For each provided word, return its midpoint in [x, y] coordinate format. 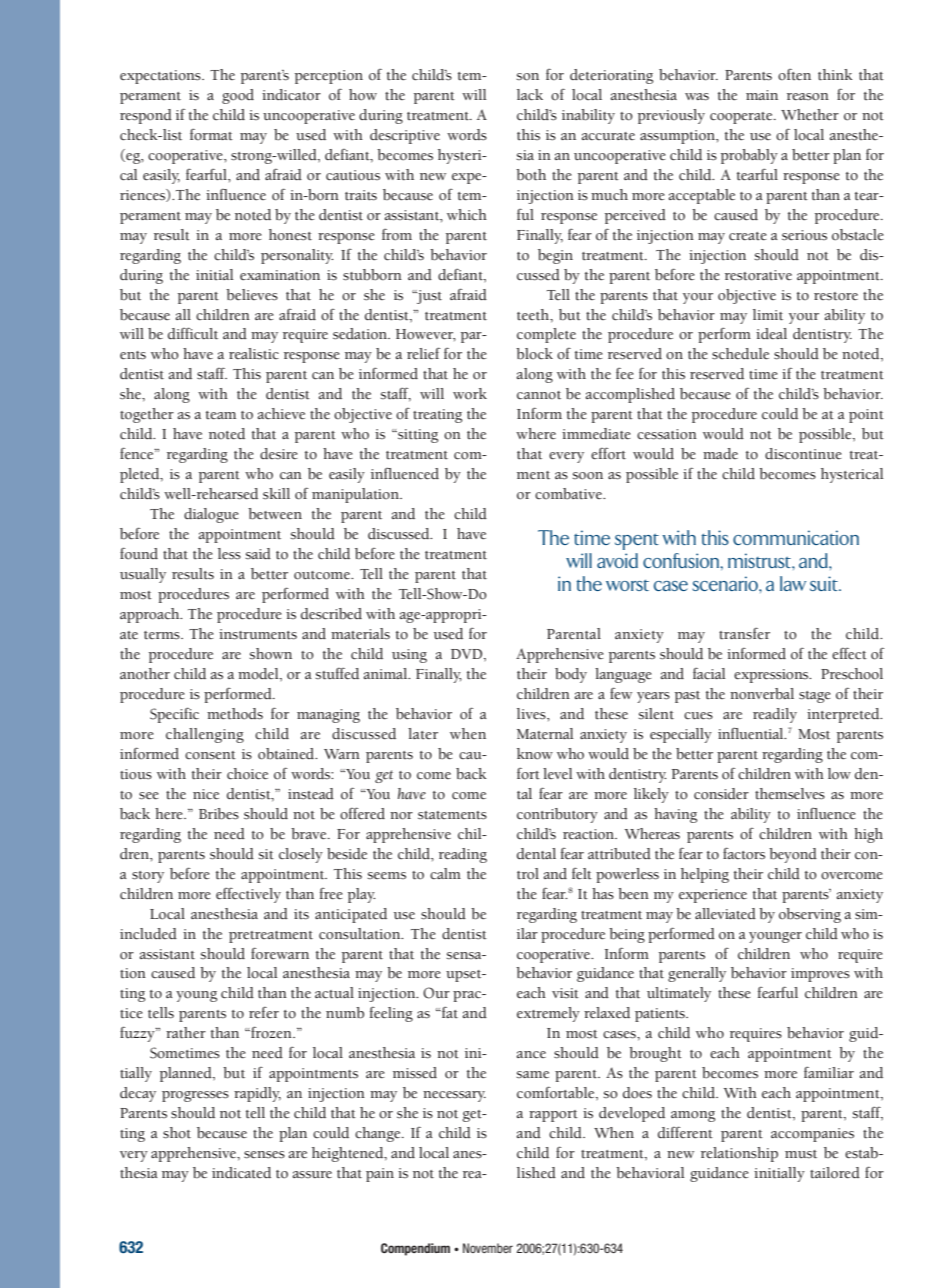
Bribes [219, 814]
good [238, 96]
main [762, 95]
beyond [793, 855]
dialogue [211, 515]
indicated [241, 1173]
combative [570, 494]
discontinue [803, 454]
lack [530, 95]
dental [536, 854]
